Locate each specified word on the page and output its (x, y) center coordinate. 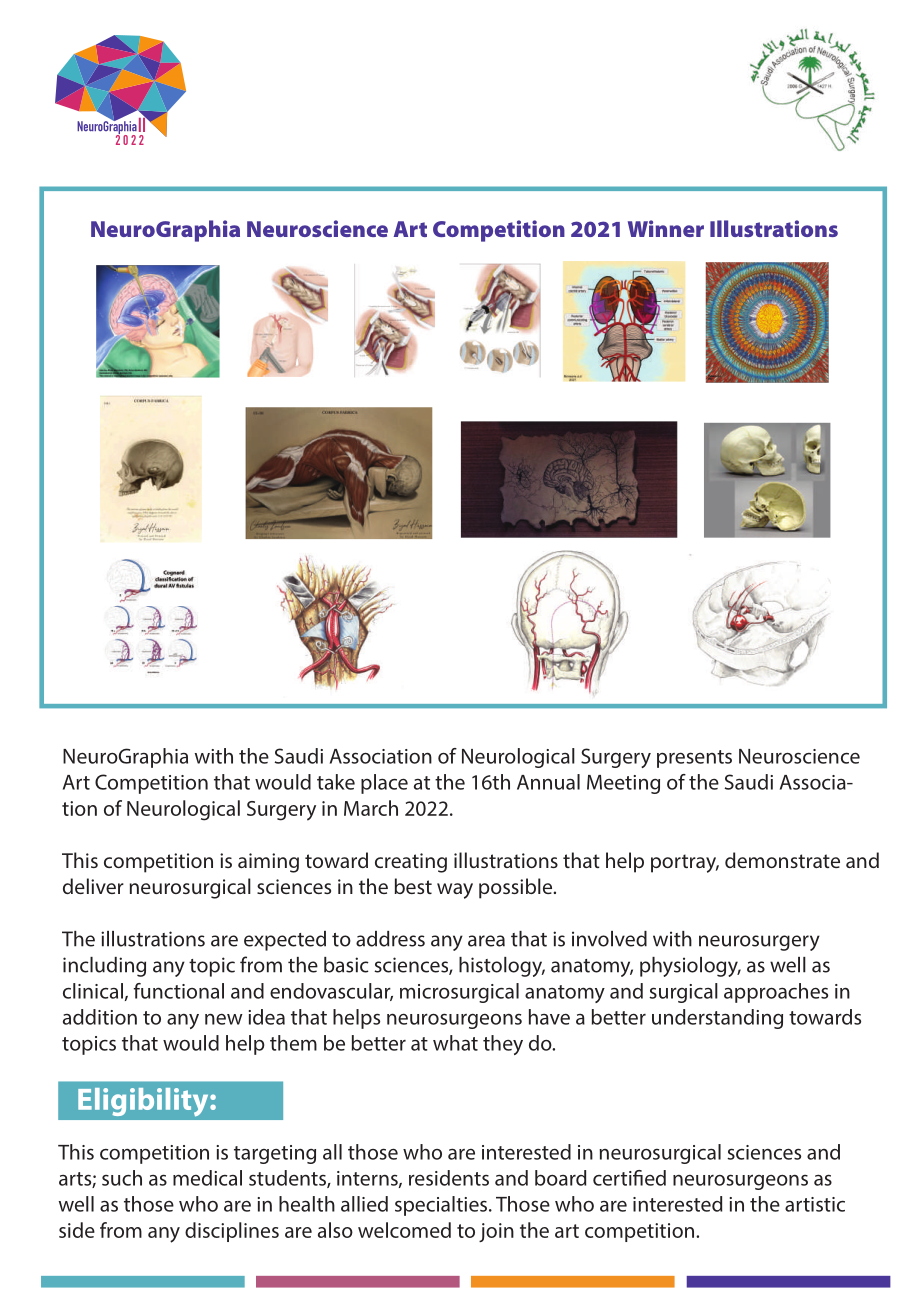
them (293, 1043)
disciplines (232, 1232)
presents (694, 759)
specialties (442, 1206)
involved (609, 939)
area (486, 941)
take (336, 782)
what (455, 1043)
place (384, 784)
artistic (815, 1204)
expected (285, 941)
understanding (717, 1019)
